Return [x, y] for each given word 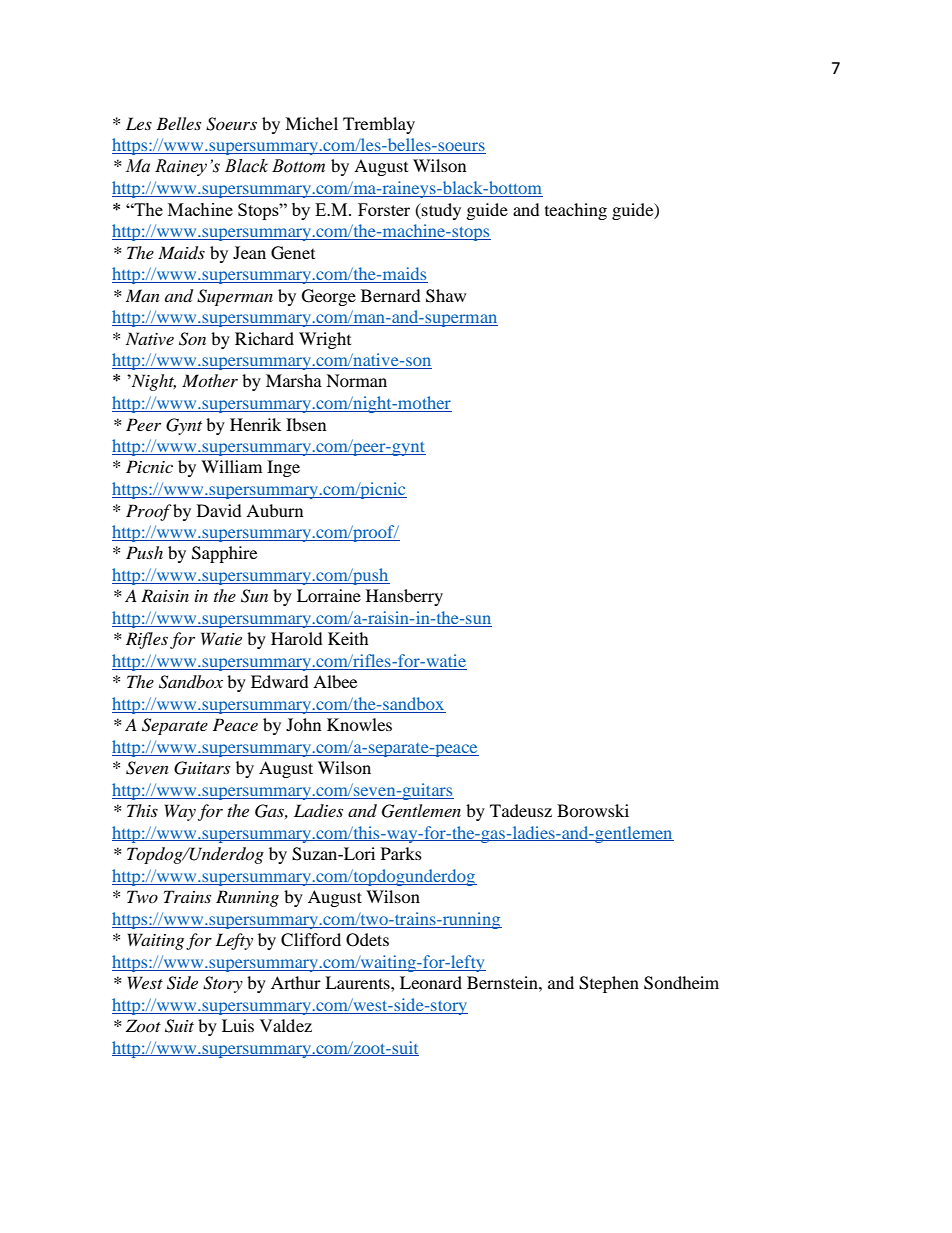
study [440, 211]
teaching [576, 211]
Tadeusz [521, 810]
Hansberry [404, 597]
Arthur [296, 982]
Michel [311, 123]
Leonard [431, 982]
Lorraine [329, 595]
